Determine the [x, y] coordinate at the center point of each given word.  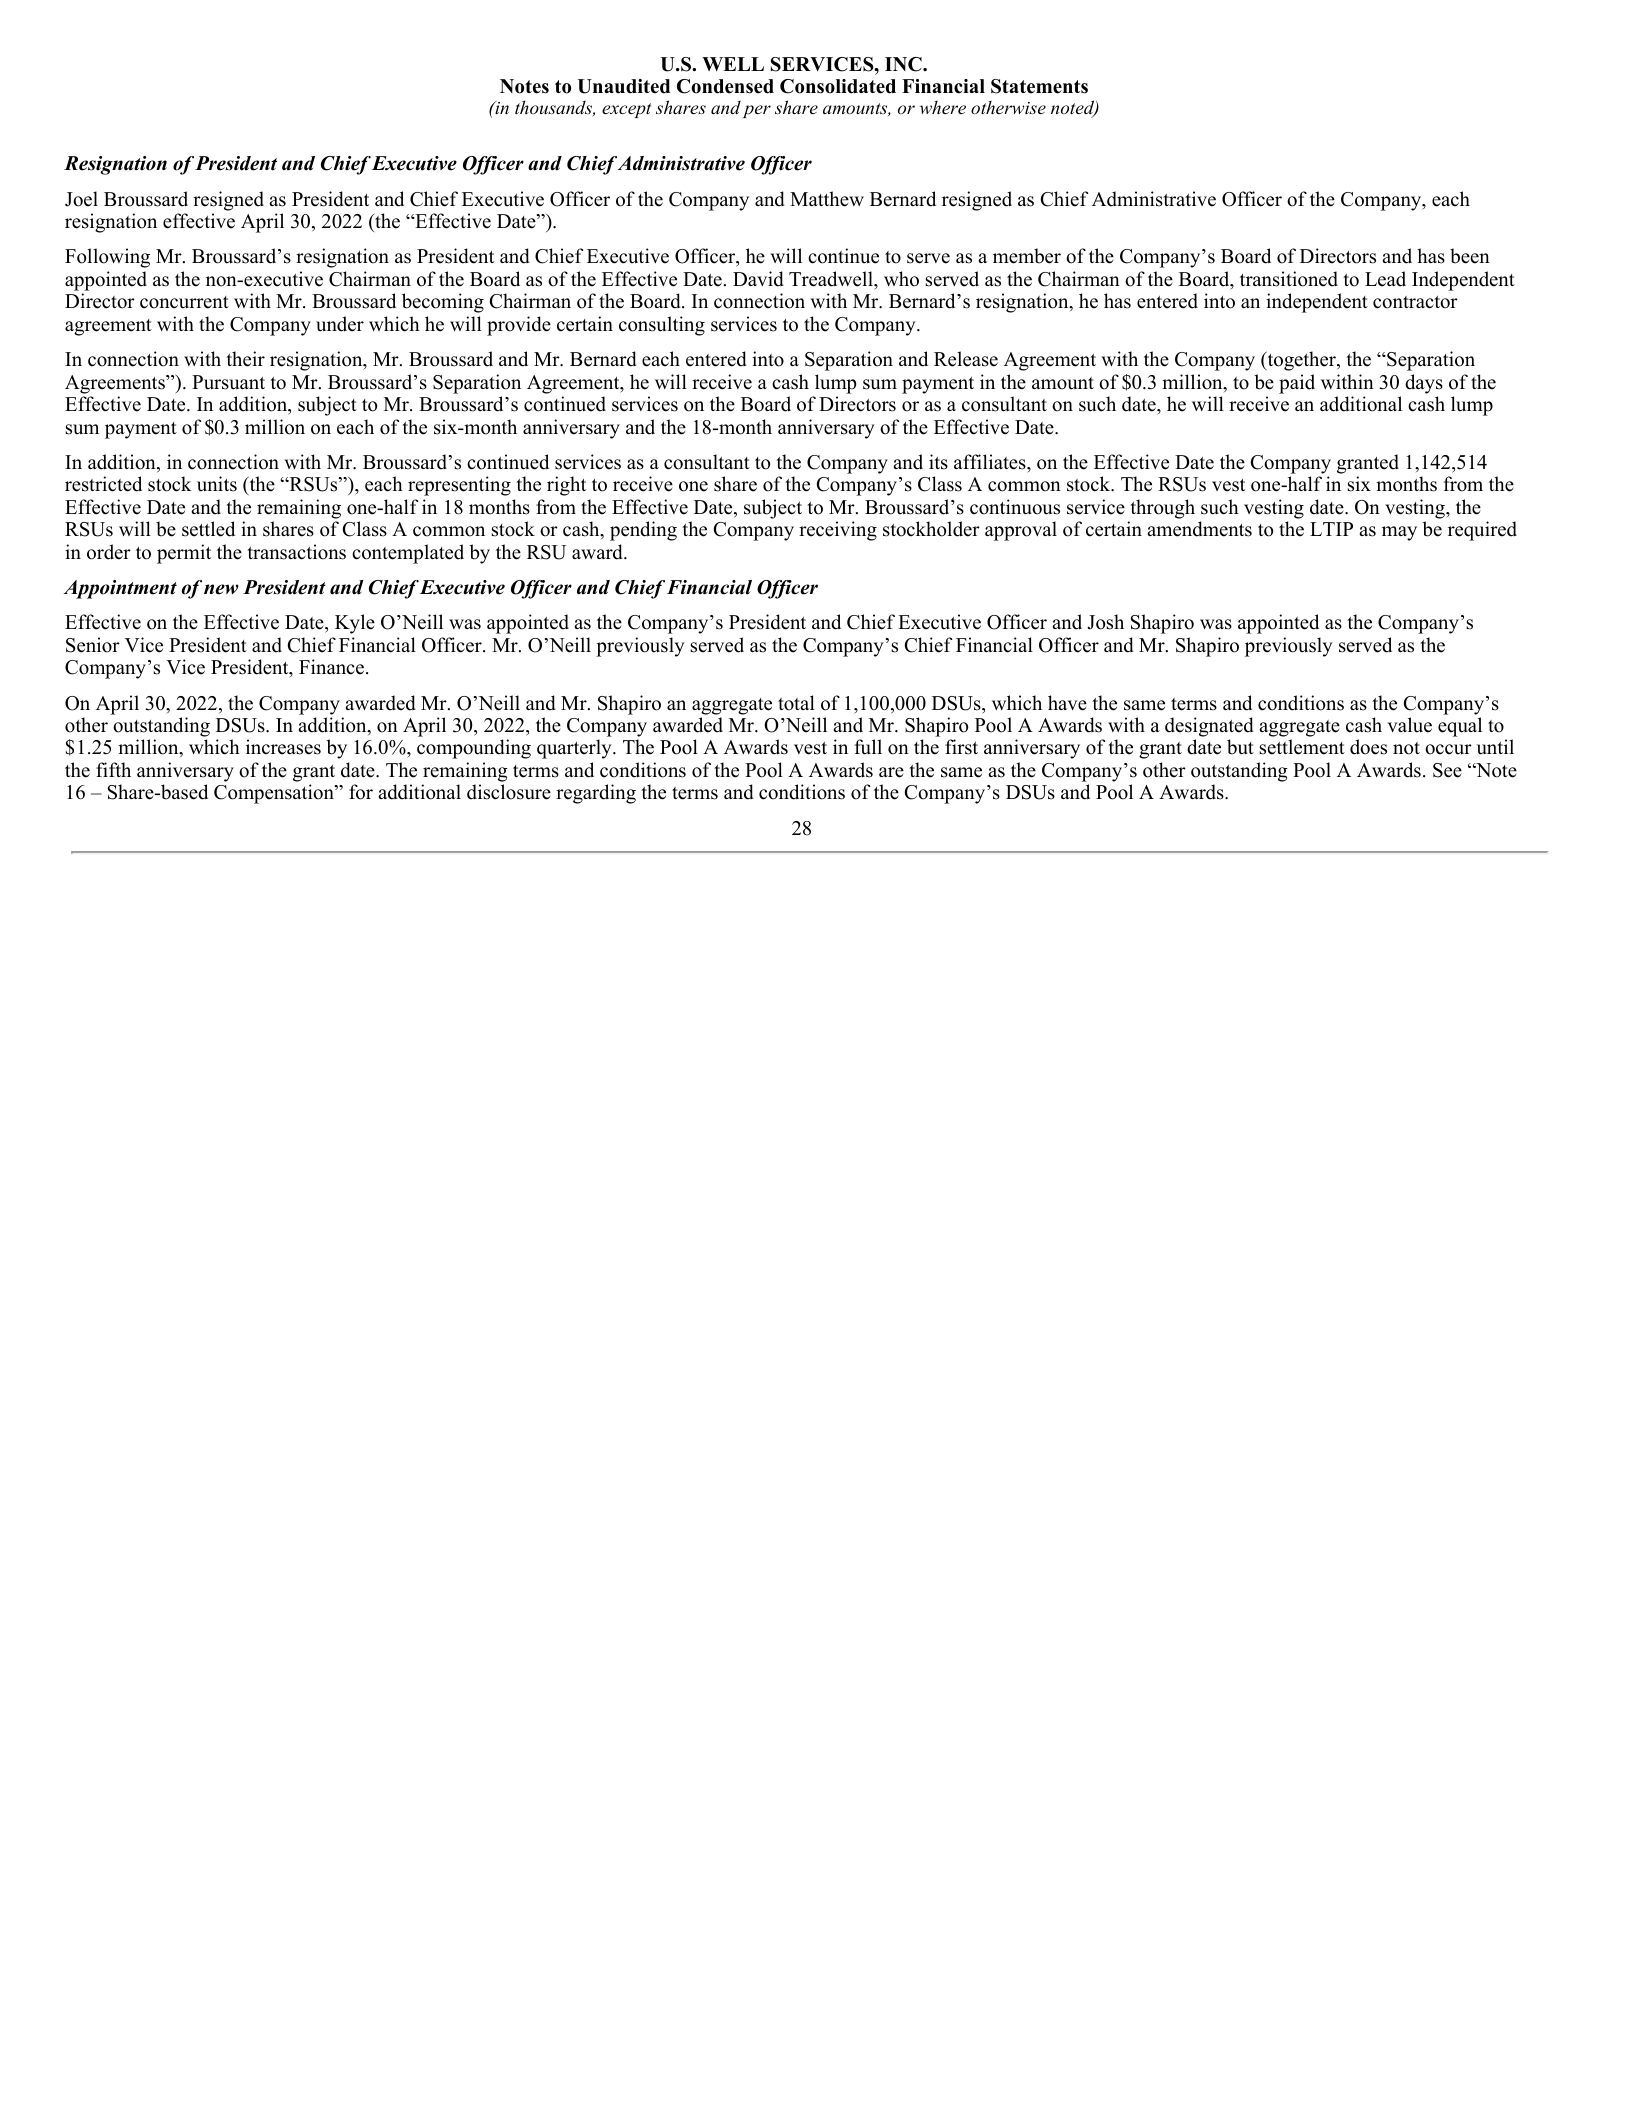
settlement [1302, 747]
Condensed [725, 86]
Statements [1039, 86]
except [626, 110]
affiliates [991, 462]
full [868, 747]
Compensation [275, 794]
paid [1297, 384]
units [217, 484]
